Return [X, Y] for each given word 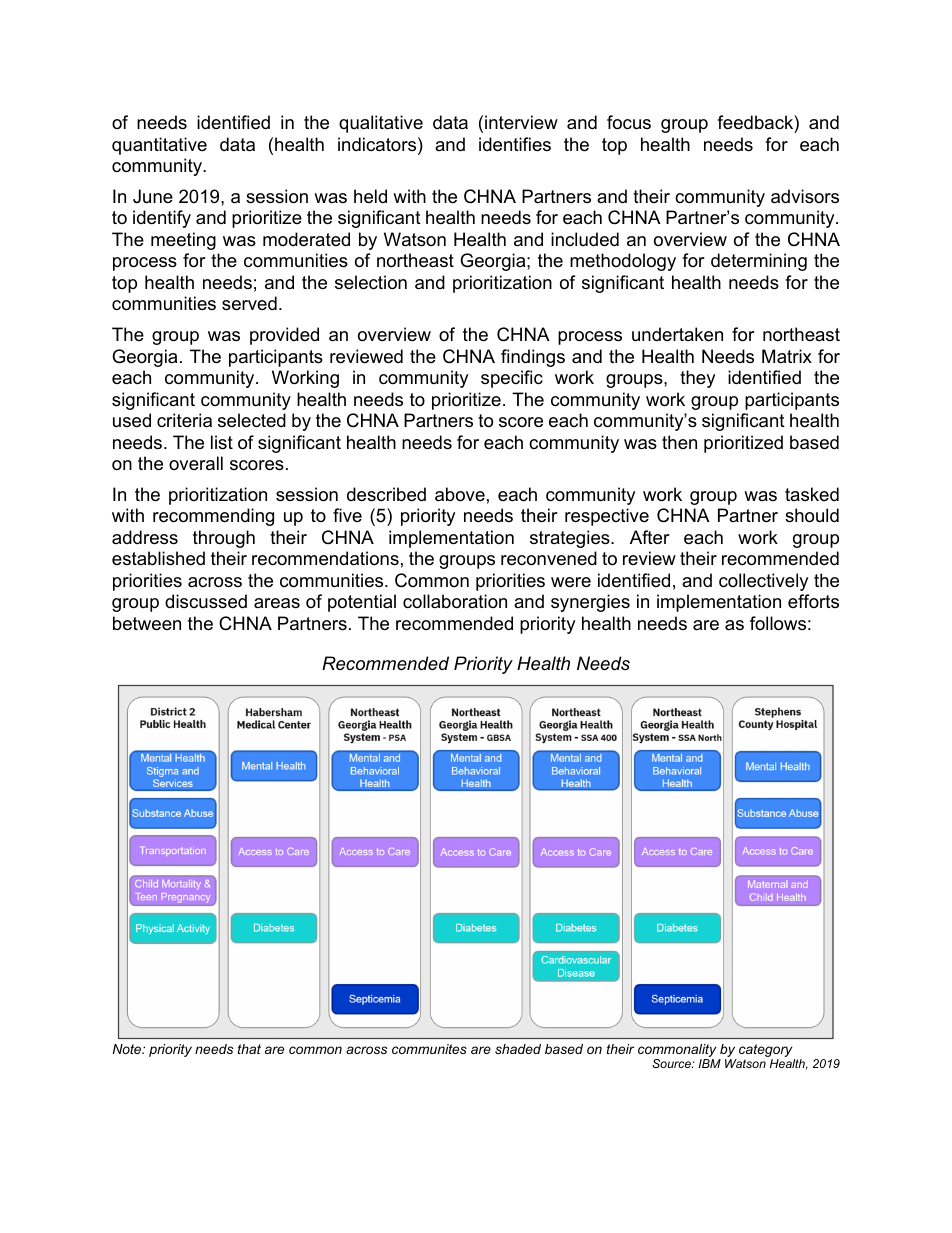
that [249, 1049]
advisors [805, 196]
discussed [206, 601]
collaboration [455, 601]
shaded [518, 1049]
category [767, 1052]
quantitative [159, 146]
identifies [515, 144]
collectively [763, 582]
